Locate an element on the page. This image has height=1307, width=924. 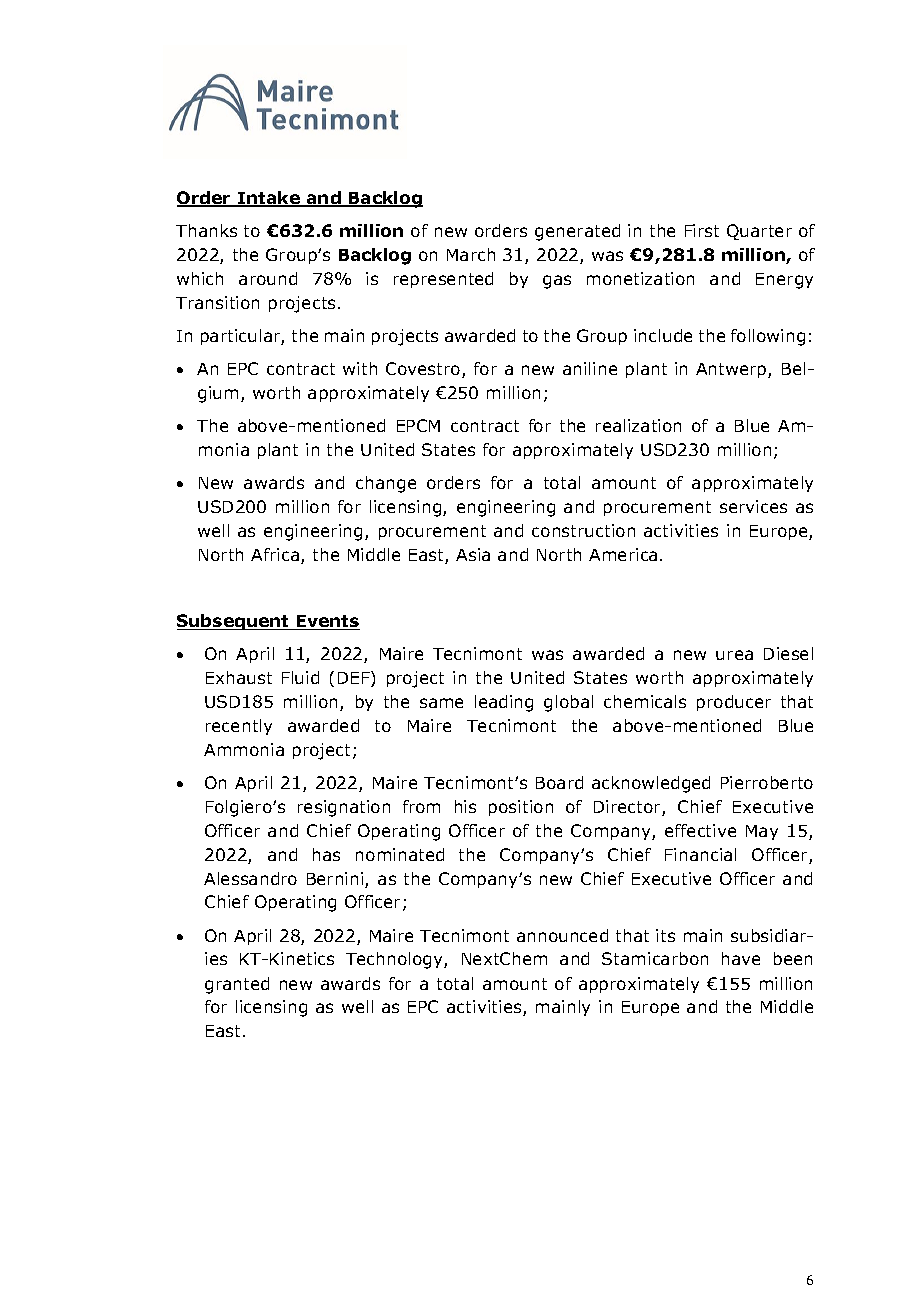
resignation is located at coordinates (344, 808).
